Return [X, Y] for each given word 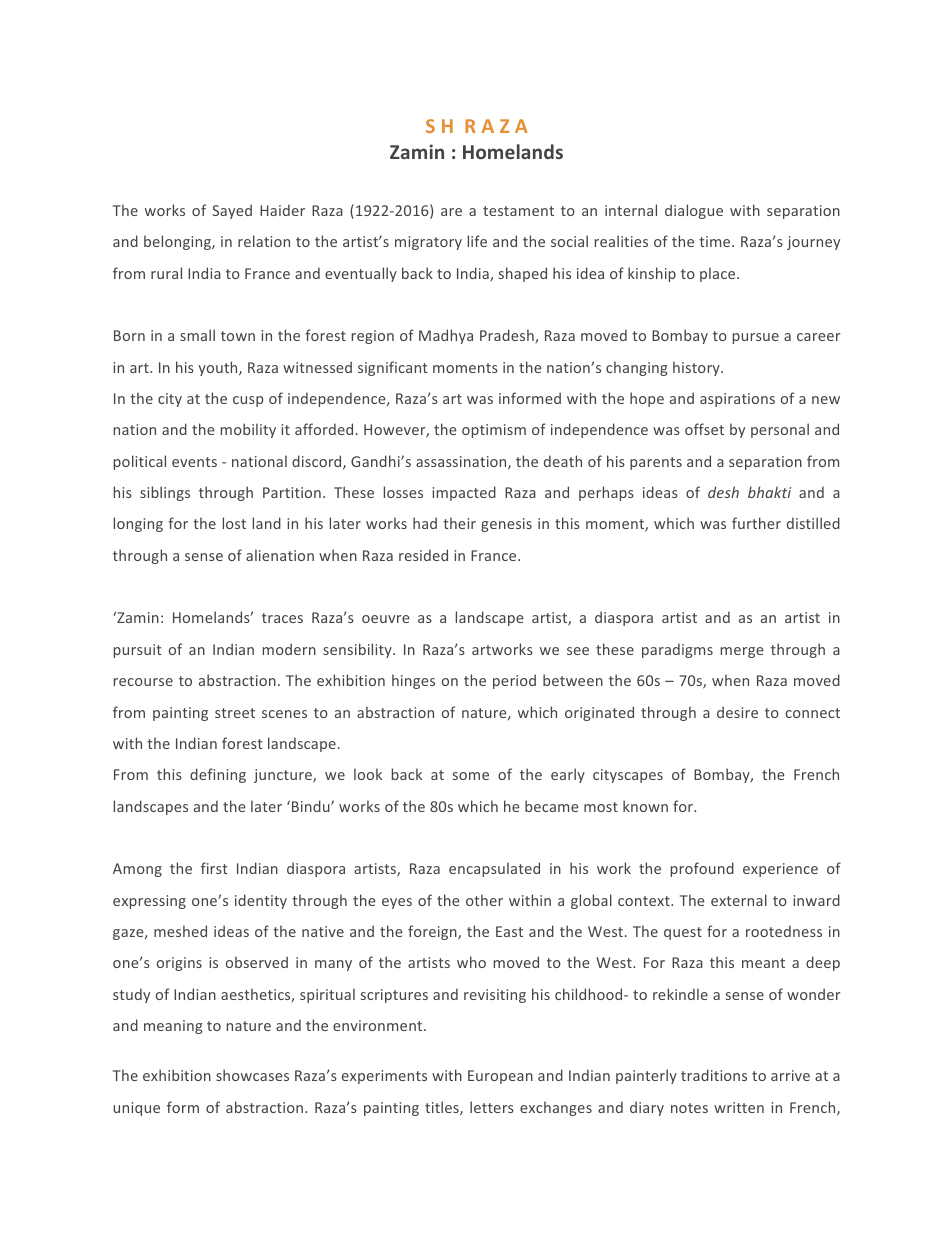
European [500, 1077]
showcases [252, 1075]
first [214, 868]
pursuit [138, 651]
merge [742, 652]
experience [780, 870]
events [194, 462]
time [716, 241]
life [477, 241]
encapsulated [494, 869]
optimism [494, 431]
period [514, 681]
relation [264, 241]
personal [780, 430]
